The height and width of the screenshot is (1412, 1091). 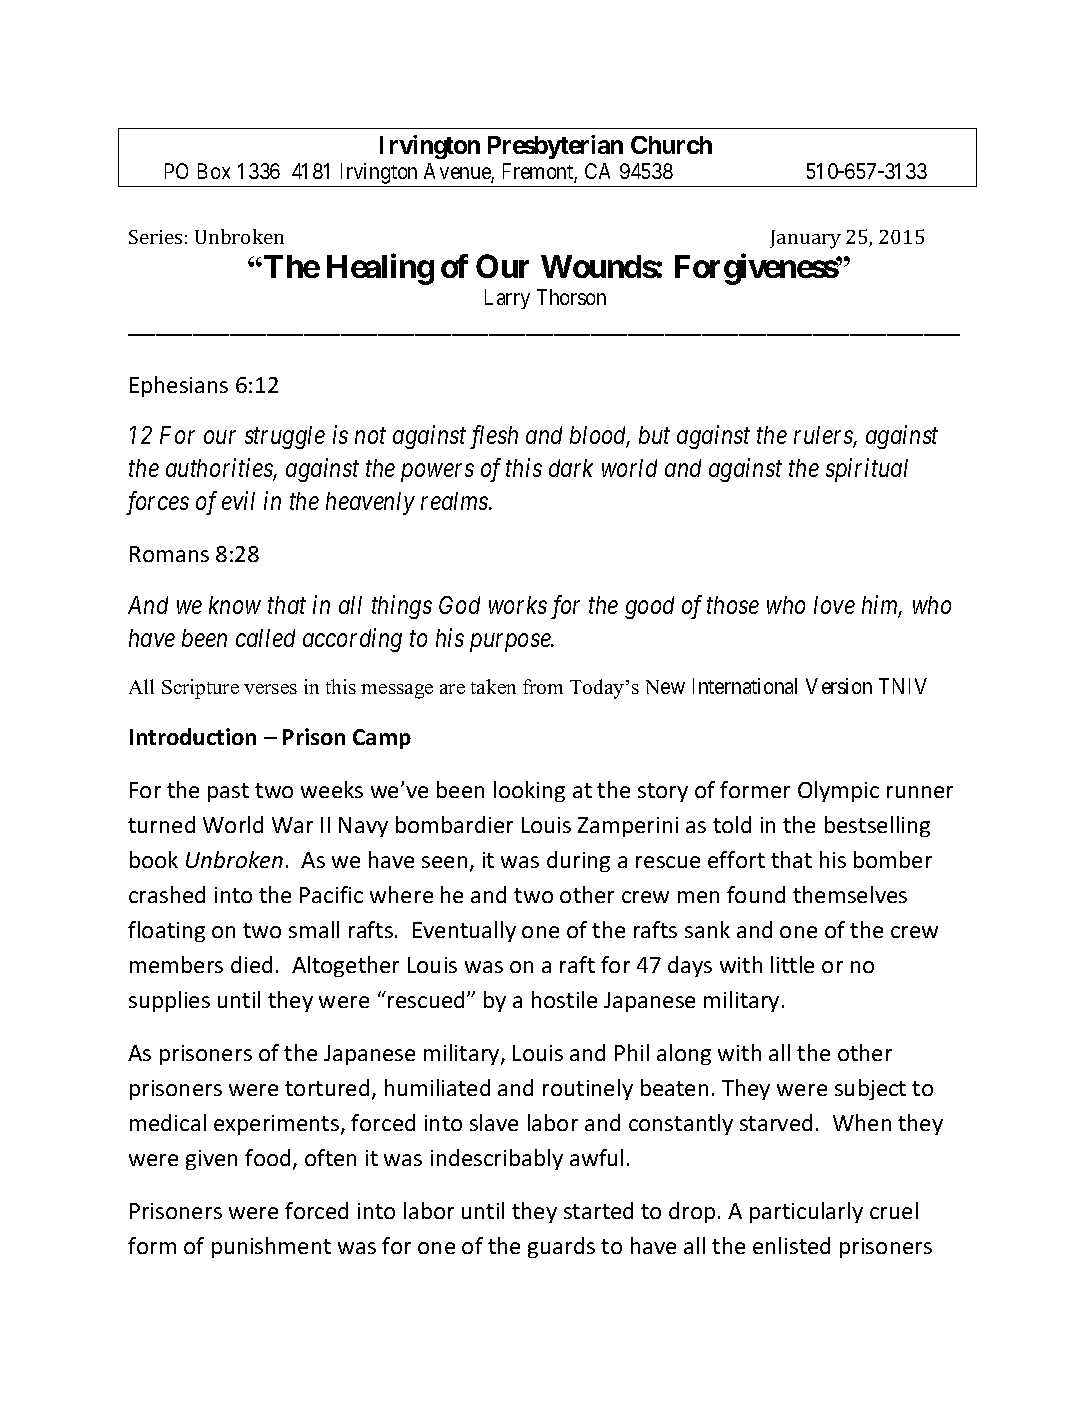 What do you see at coordinates (285, 437) in the screenshot?
I see `struggle` at bounding box center [285, 437].
